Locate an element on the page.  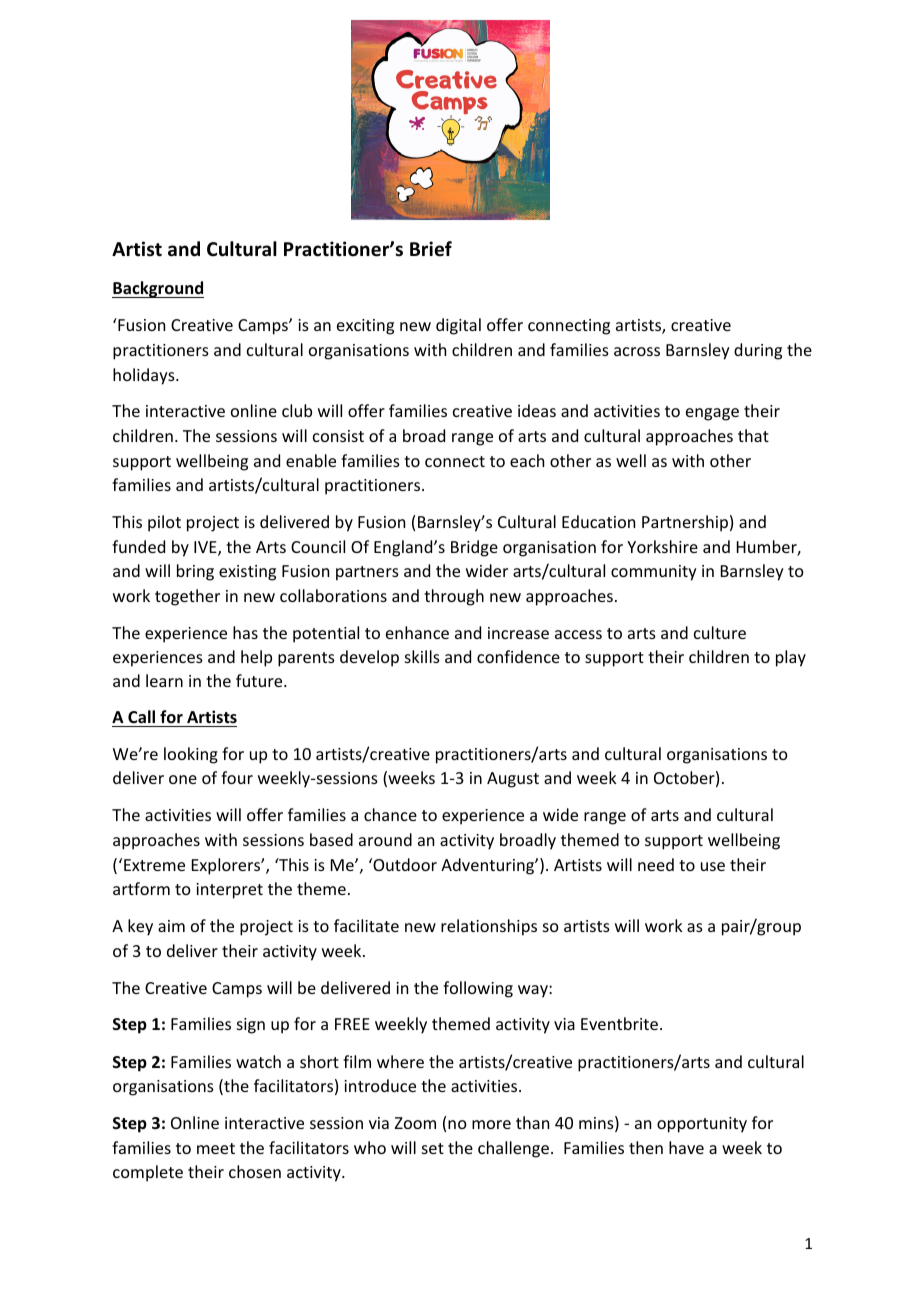
Brief is located at coordinates (431, 249).
